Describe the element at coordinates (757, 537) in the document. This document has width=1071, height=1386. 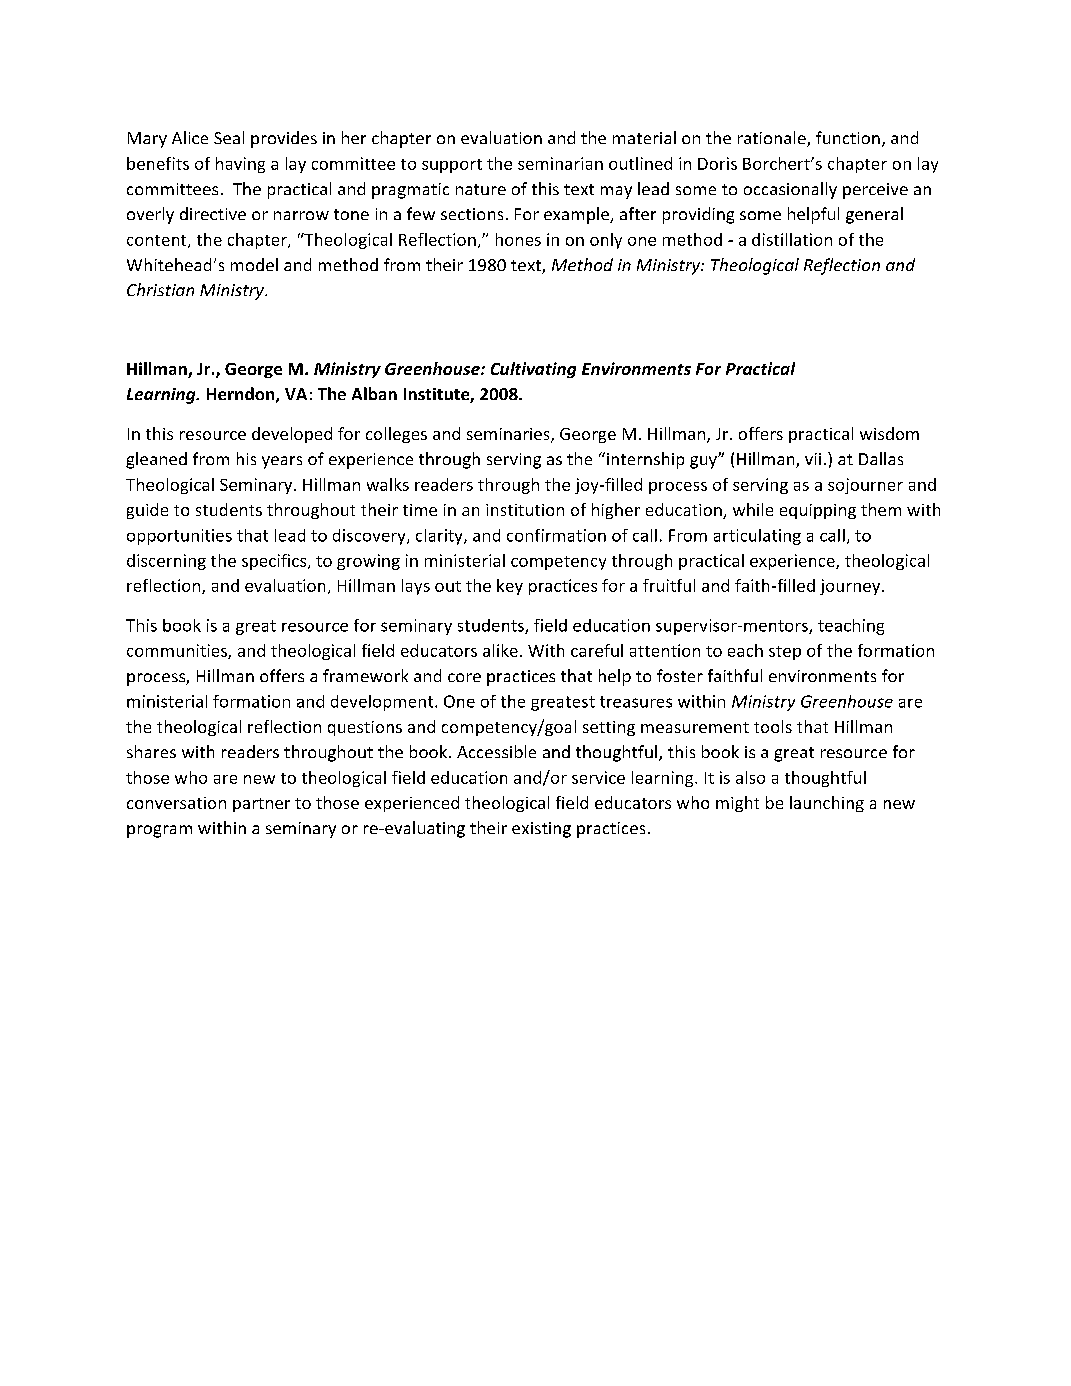
I see `articulating` at that location.
